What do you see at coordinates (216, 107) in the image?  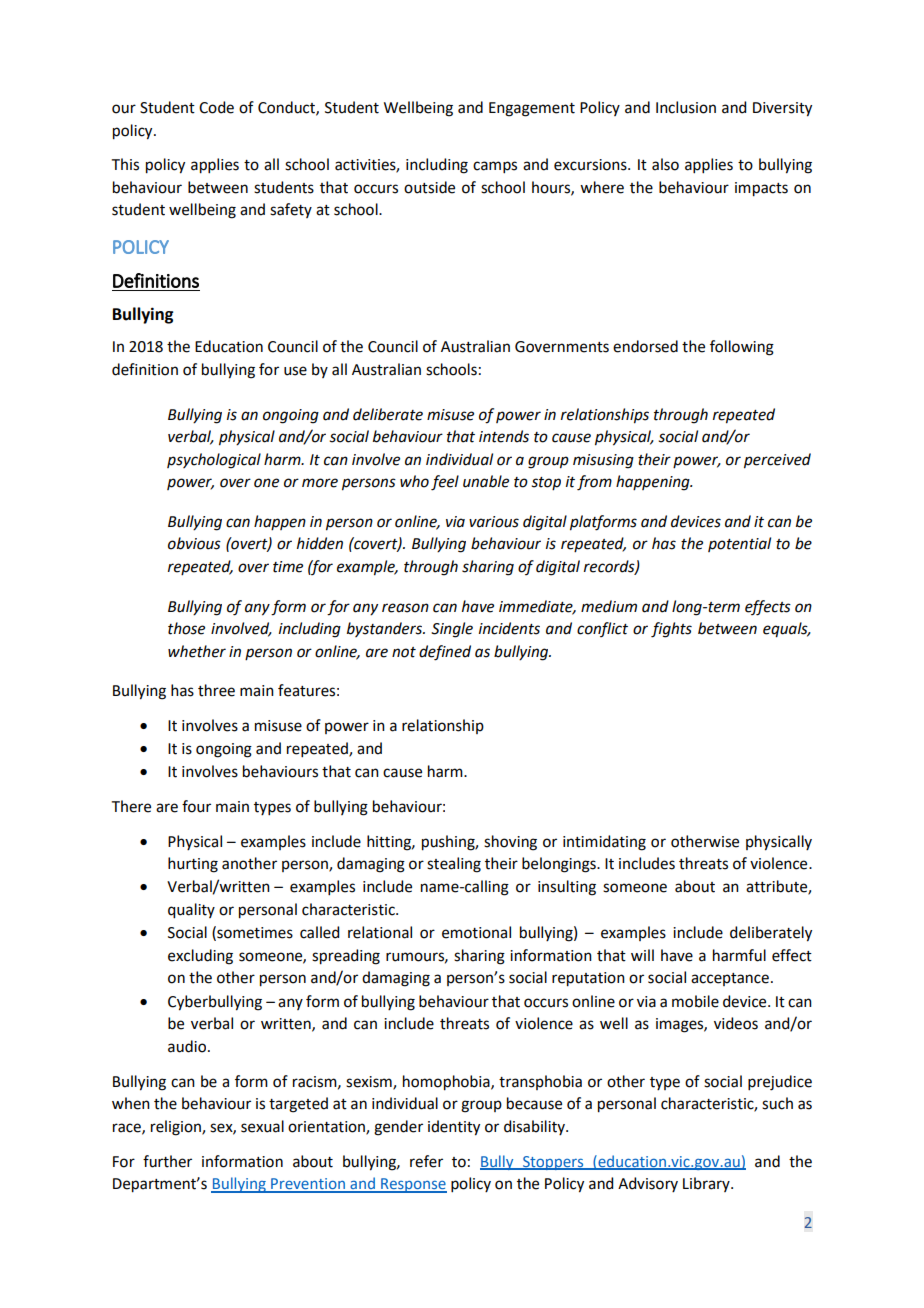 I see `Code` at bounding box center [216, 107].
